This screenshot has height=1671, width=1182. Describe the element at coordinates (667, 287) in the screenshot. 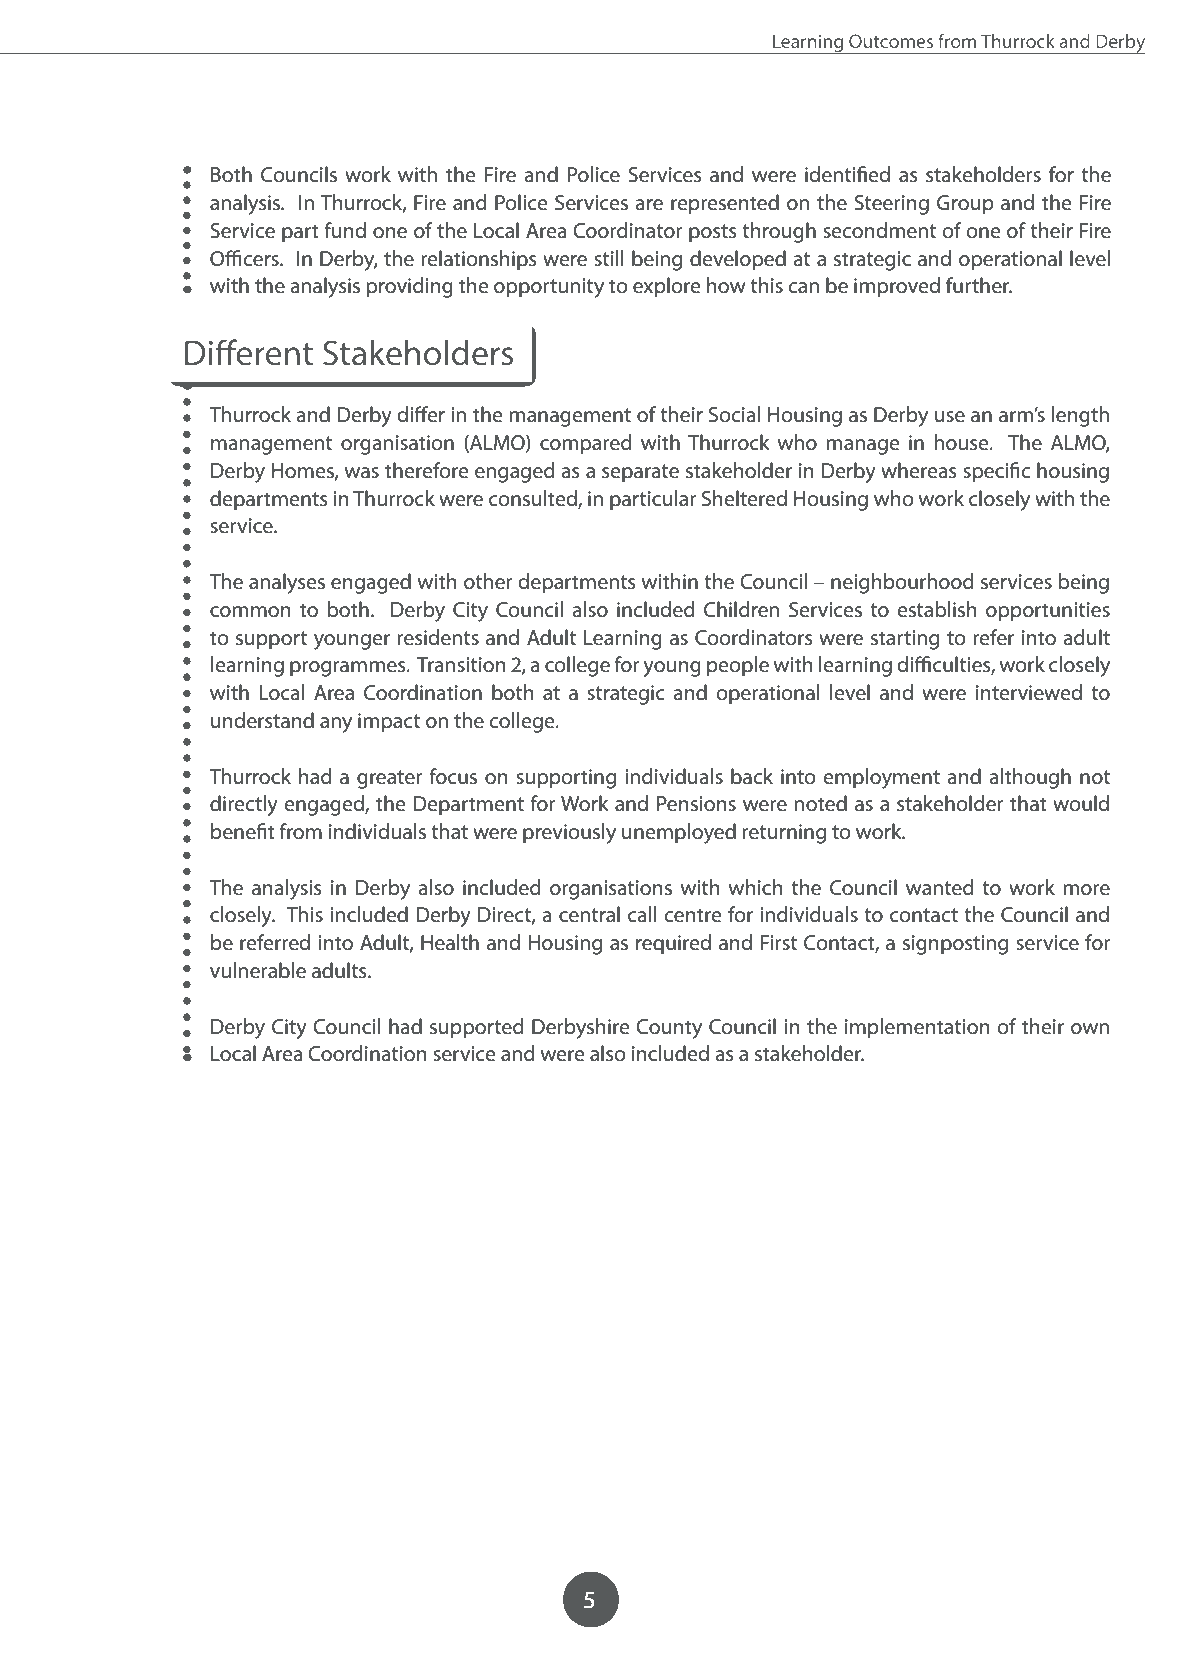

I see `explore` at that location.
